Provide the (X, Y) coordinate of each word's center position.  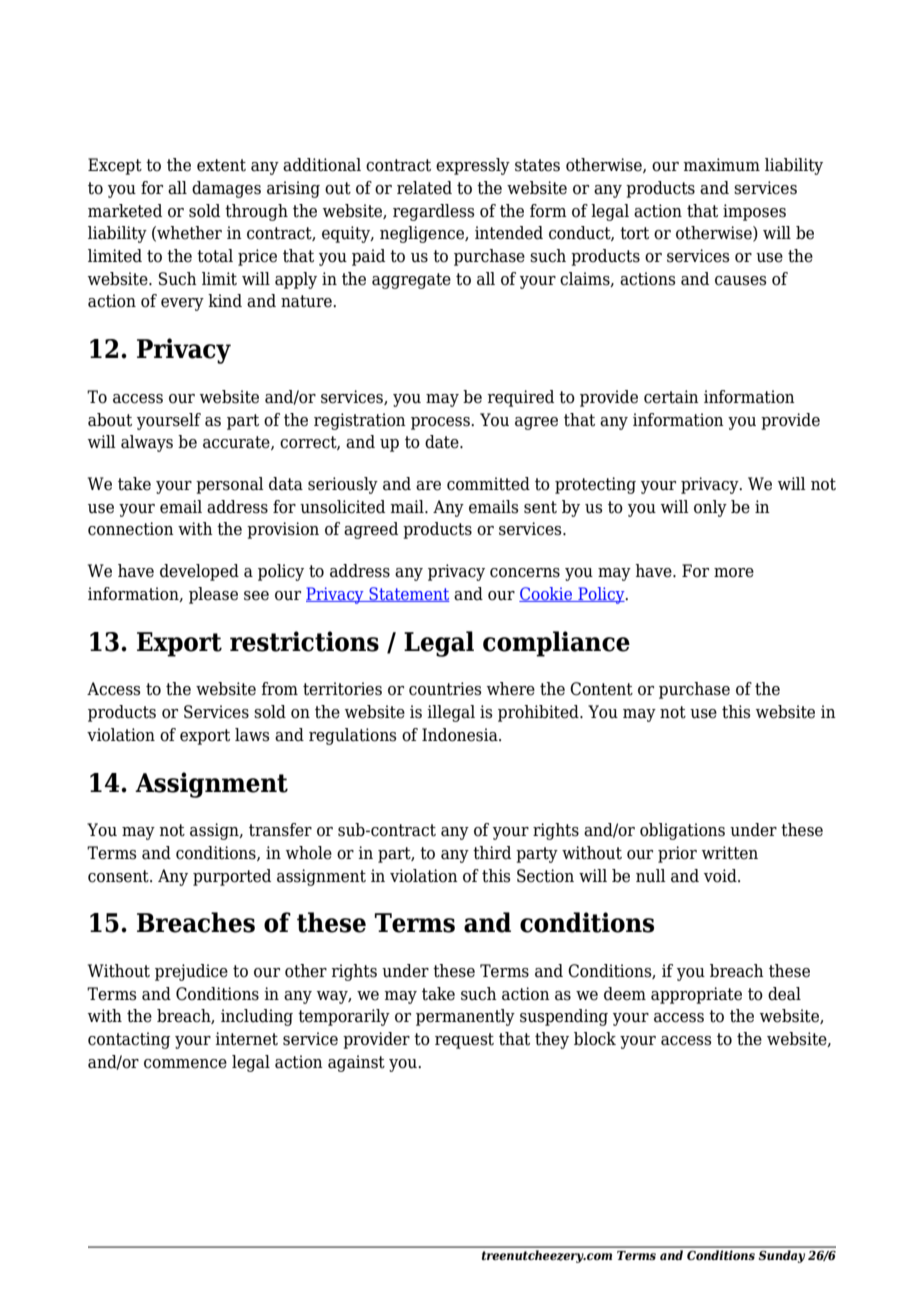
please (213, 595)
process (441, 423)
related (424, 188)
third (492, 853)
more (734, 573)
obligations (682, 831)
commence (185, 1064)
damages (226, 189)
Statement (408, 594)
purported (232, 877)
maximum (721, 165)
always (147, 443)
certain (671, 397)
